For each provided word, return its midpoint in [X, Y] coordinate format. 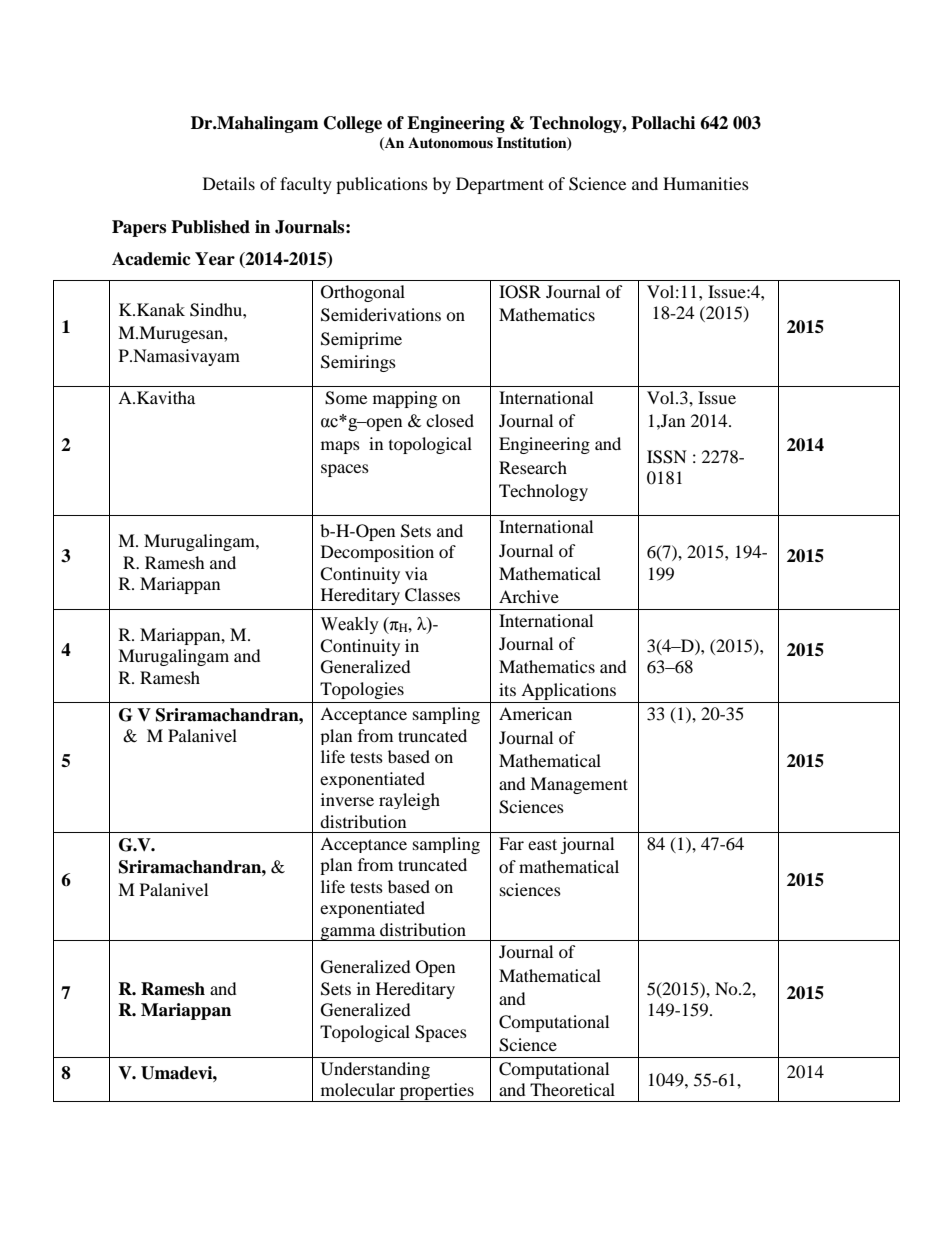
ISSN [667, 457]
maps [340, 447]
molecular [358, 1089]
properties [436, 1092]
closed [450, 420]
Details [229, 183]
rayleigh [409, 801]
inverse [347, 799]
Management [579, 785]
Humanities [706, 183]
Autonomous [450, 143]
